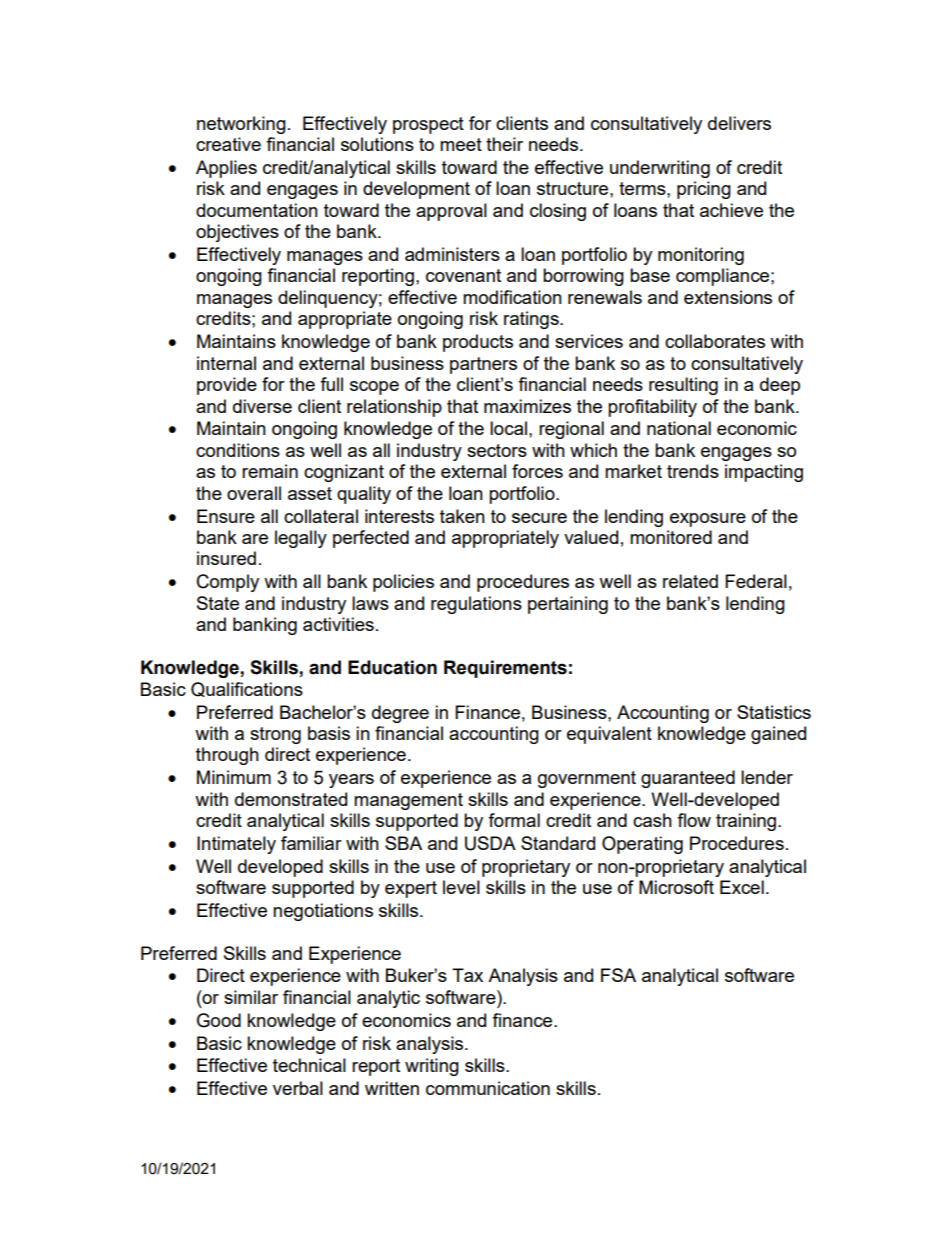 This page has width=952, height=1233. Describe the element at coordinates (739, 123) in the page. I see `delivers` at that location.
